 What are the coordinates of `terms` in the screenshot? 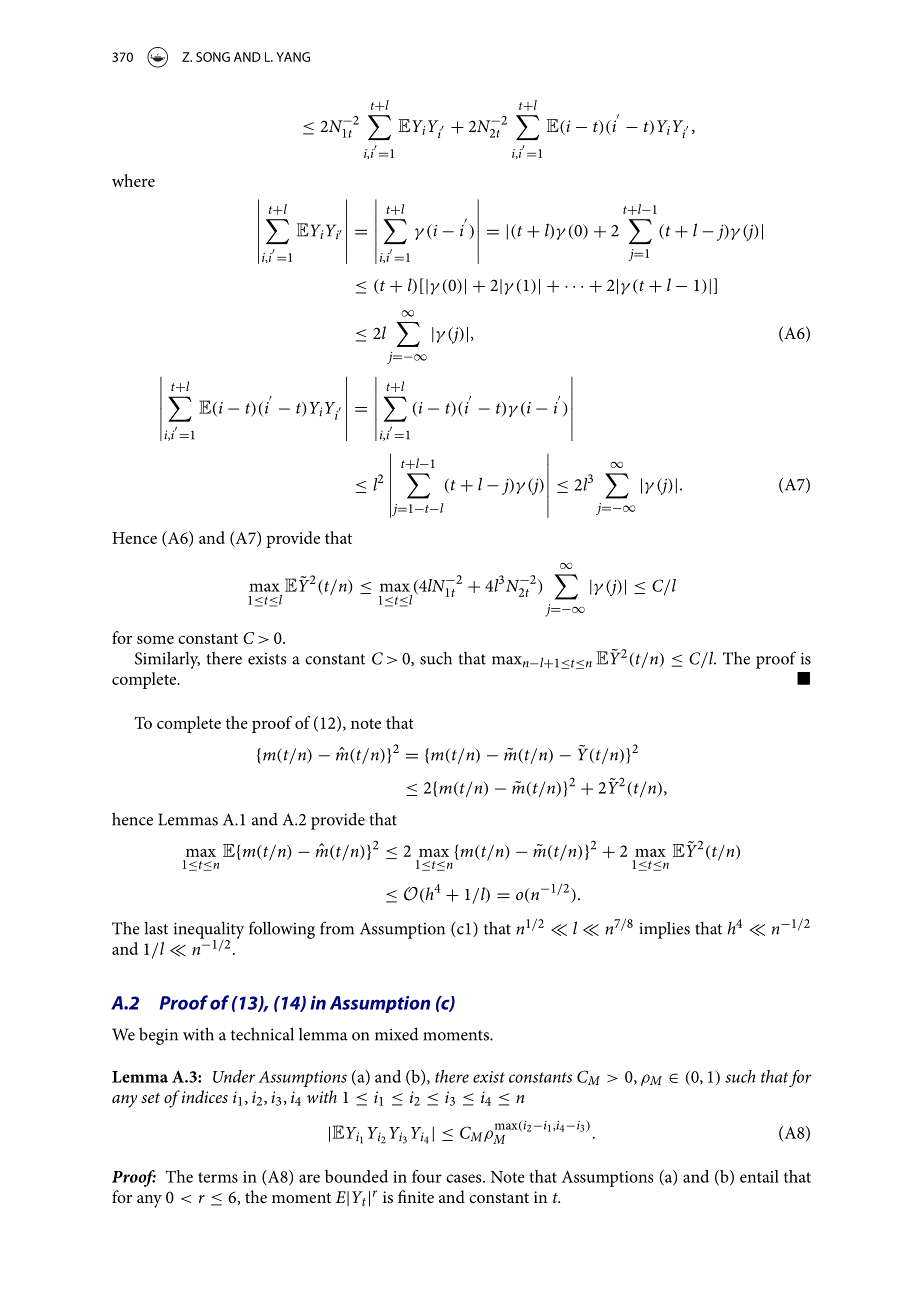 It's located at (218, 1177).
